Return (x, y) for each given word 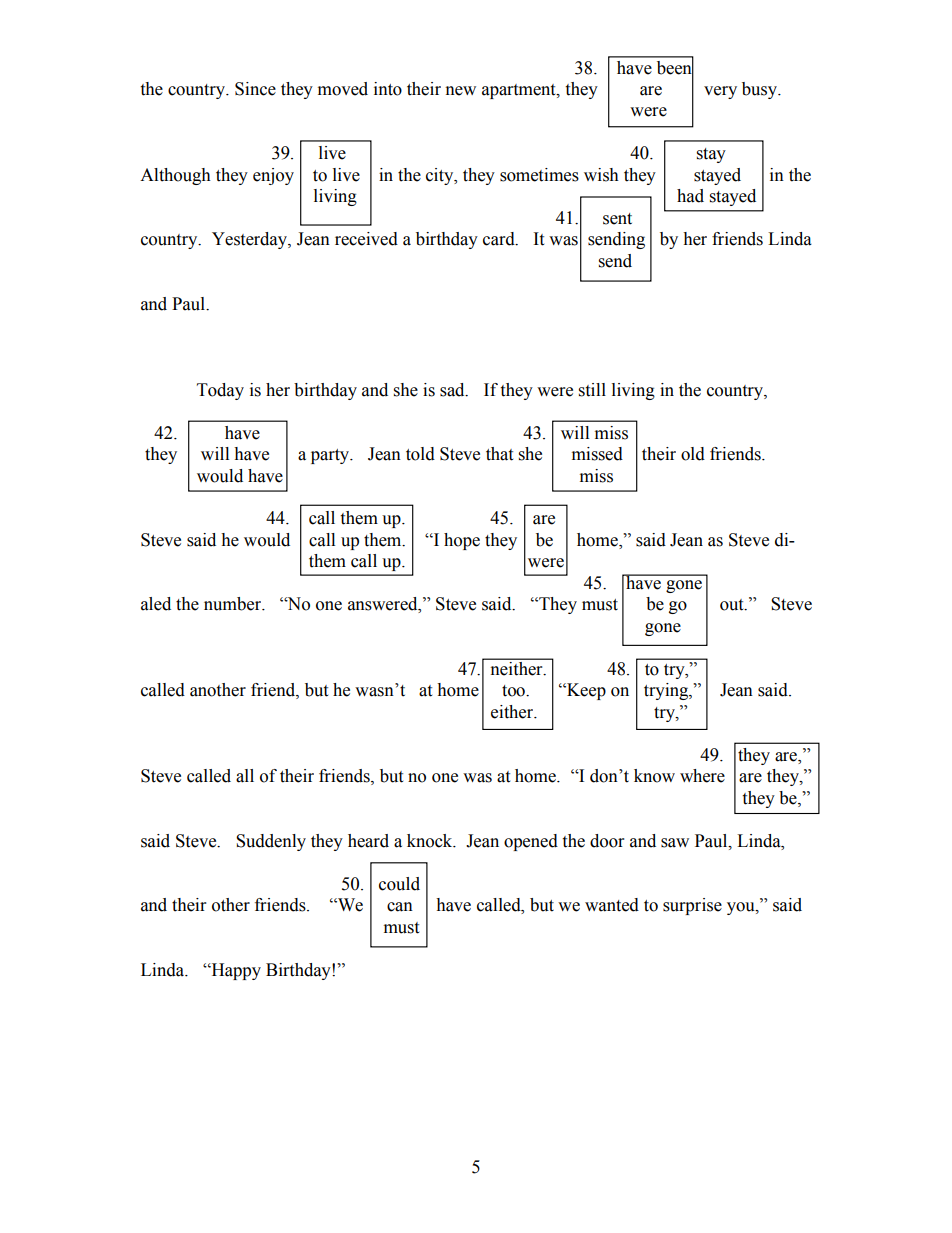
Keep (585, 691)
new (461, 91)
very (720, 92)
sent (617, 219)
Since (255, 89)
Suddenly (271, 842)
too (514, 691)
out (733, 605)
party (331, 456)
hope (462, 541)
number (233, 604)
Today (220, 391)
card (500, 239)
